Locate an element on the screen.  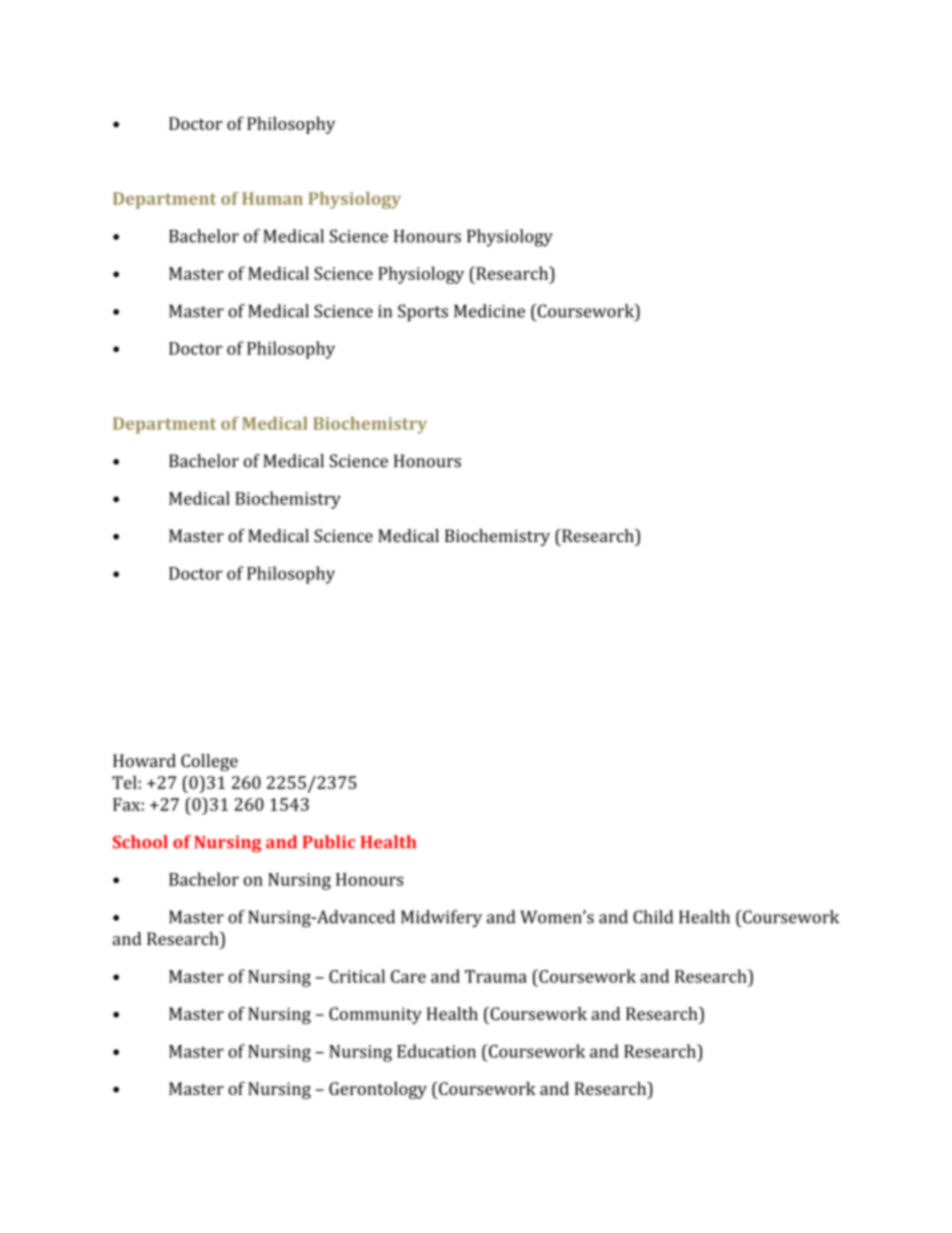
Public is located at coordinates (329, 842).
